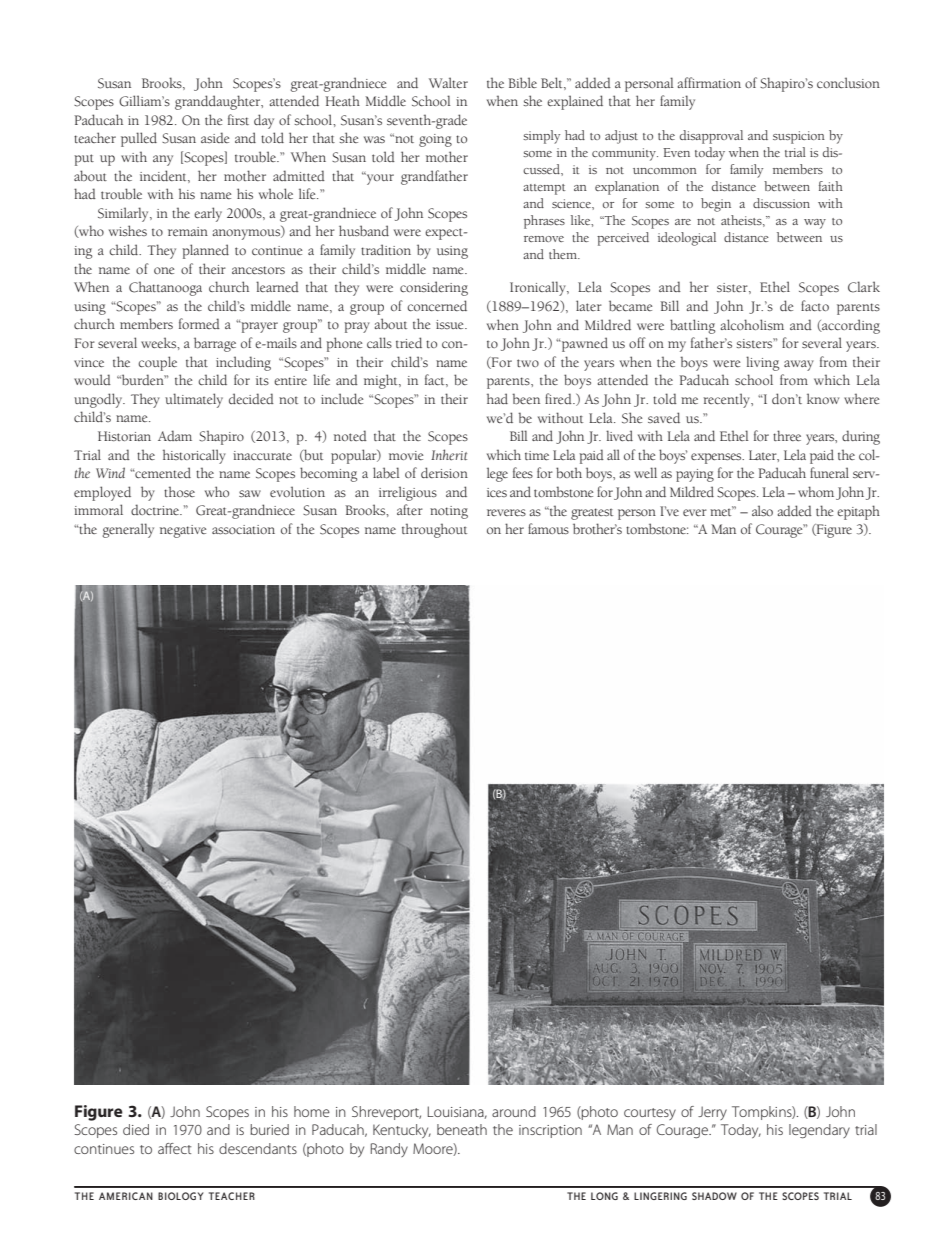  Describe the element at coordinates (528, 363) in the screenshot. I see `two` at that location.
